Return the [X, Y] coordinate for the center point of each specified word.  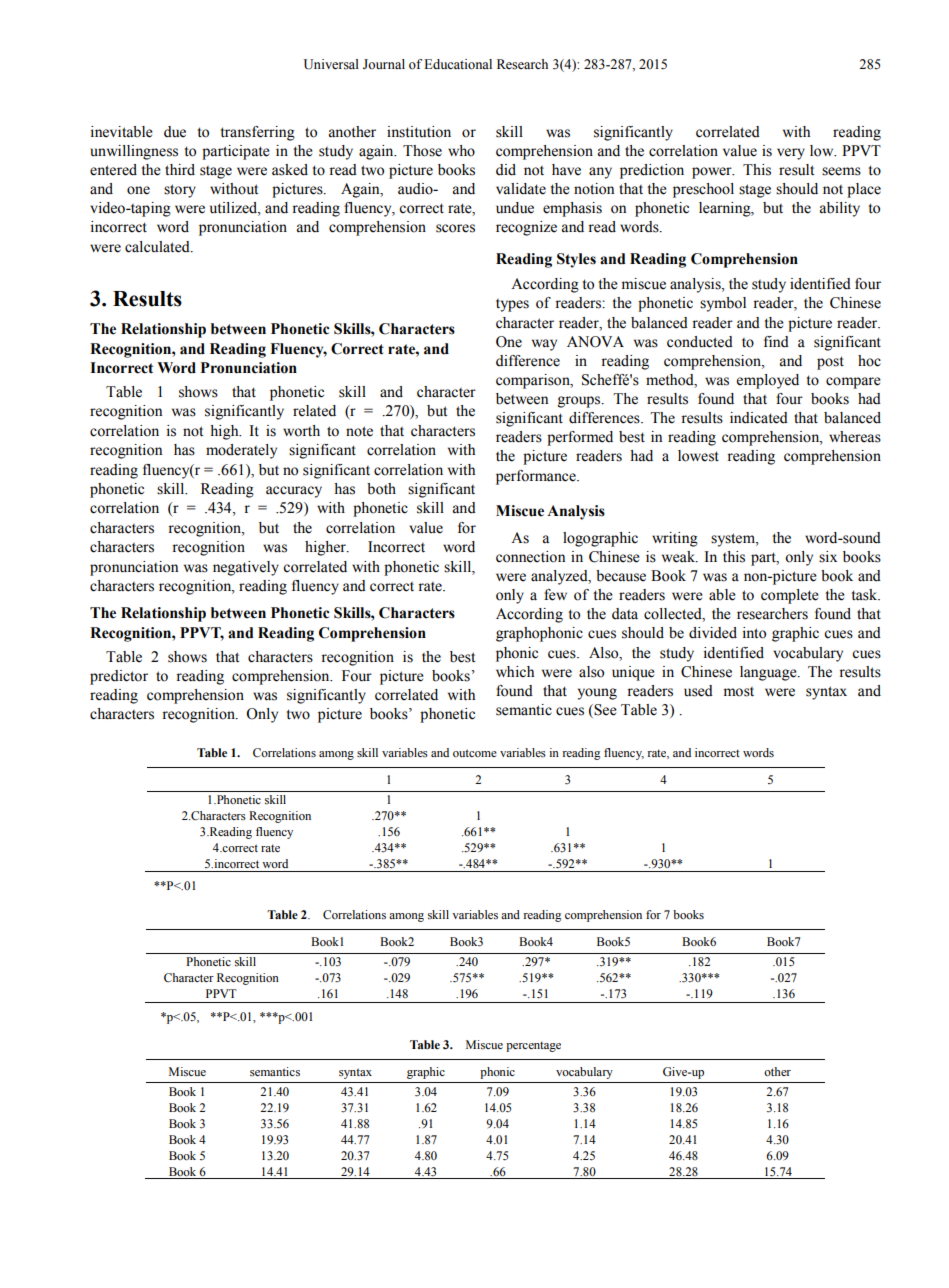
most [738, 692]
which [515, 672]
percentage [533, 1046]
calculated [158, 247]
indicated [759, 418]
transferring [258, 133]
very [791, 154]
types [512, 305]
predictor [119, 677]
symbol [723, 304]
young [597, 694]
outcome [475, 753]
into [754, 633]
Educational [458, 64]
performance [537, 477]
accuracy [294, 492]
